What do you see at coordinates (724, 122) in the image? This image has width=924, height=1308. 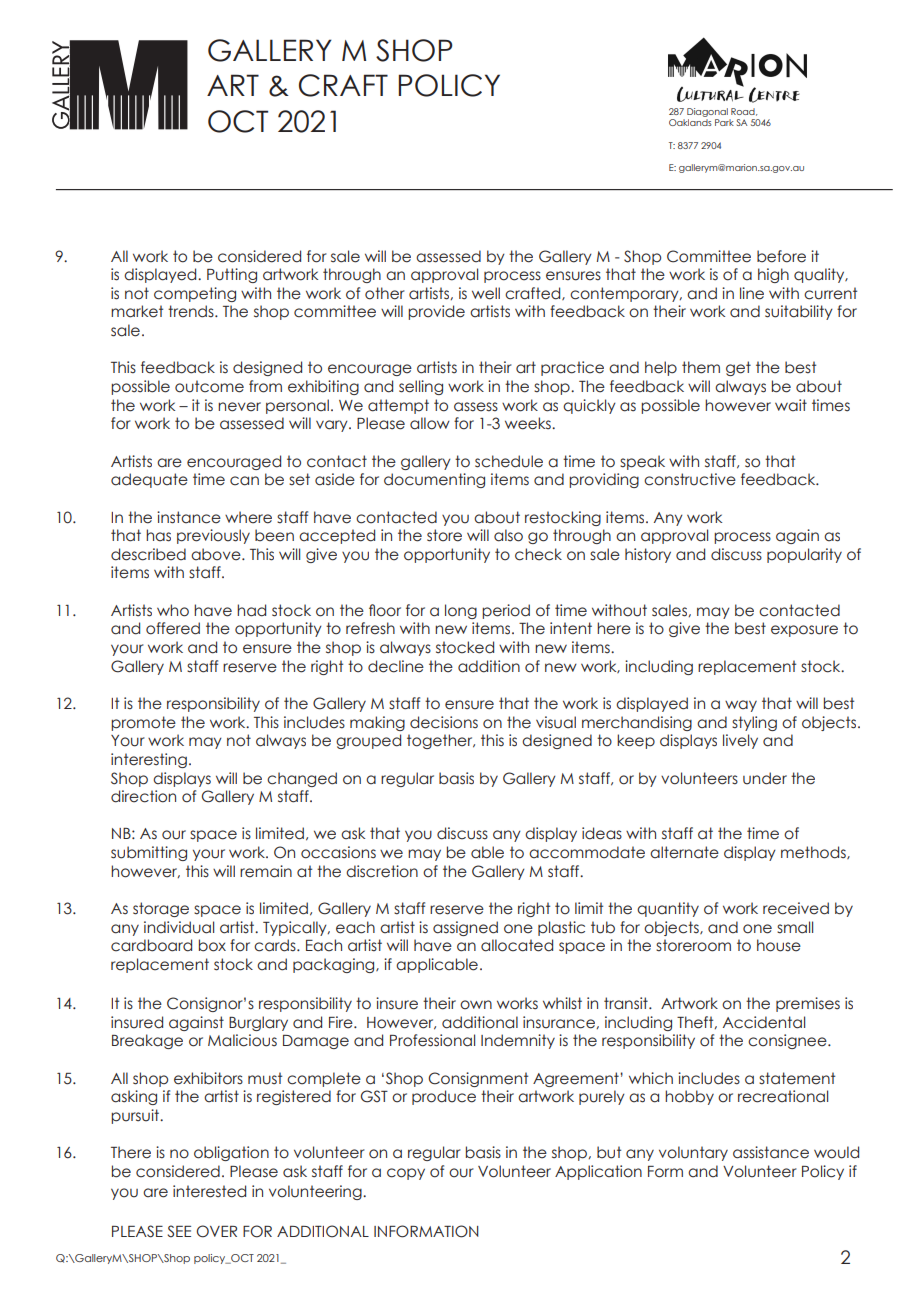 I see `Park` at bounding box center [724, 122].
